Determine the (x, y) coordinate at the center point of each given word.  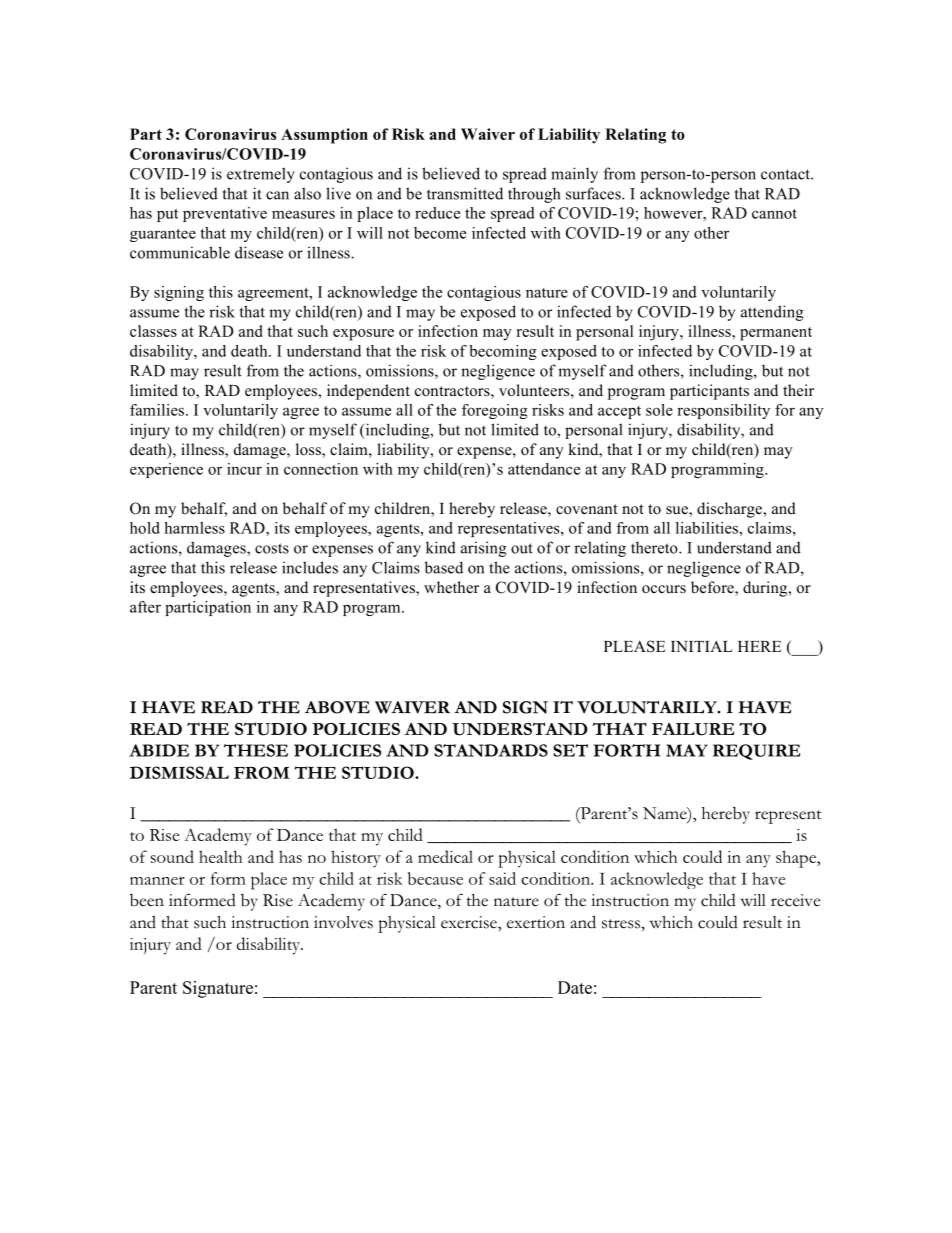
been (147, 900)
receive (795, 900)
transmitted (465, 193)
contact (786, 174)
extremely (261, 175)
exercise (470, 922)
